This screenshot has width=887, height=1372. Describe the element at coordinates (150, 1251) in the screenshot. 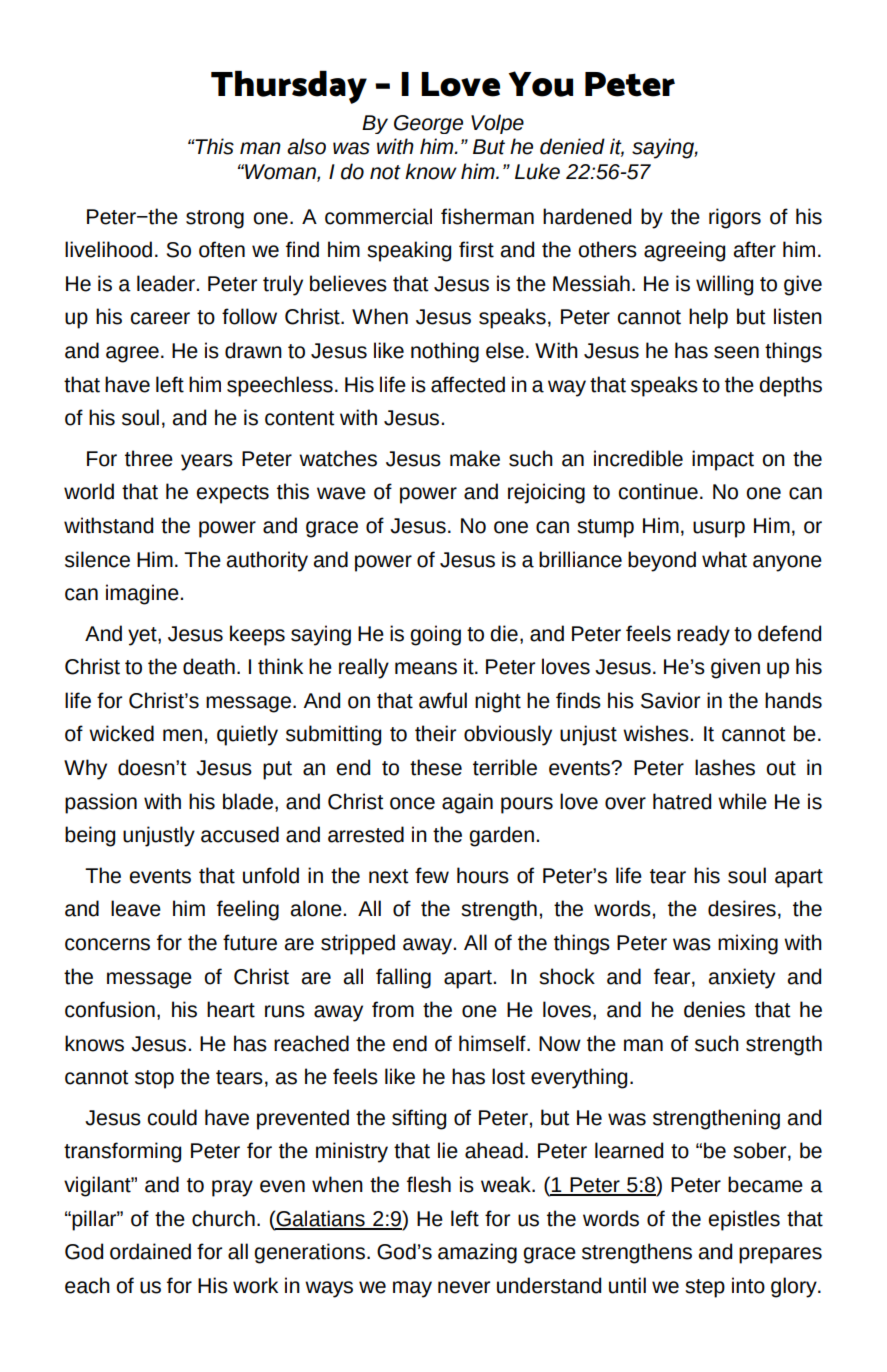

I see `ordained` at that location.
